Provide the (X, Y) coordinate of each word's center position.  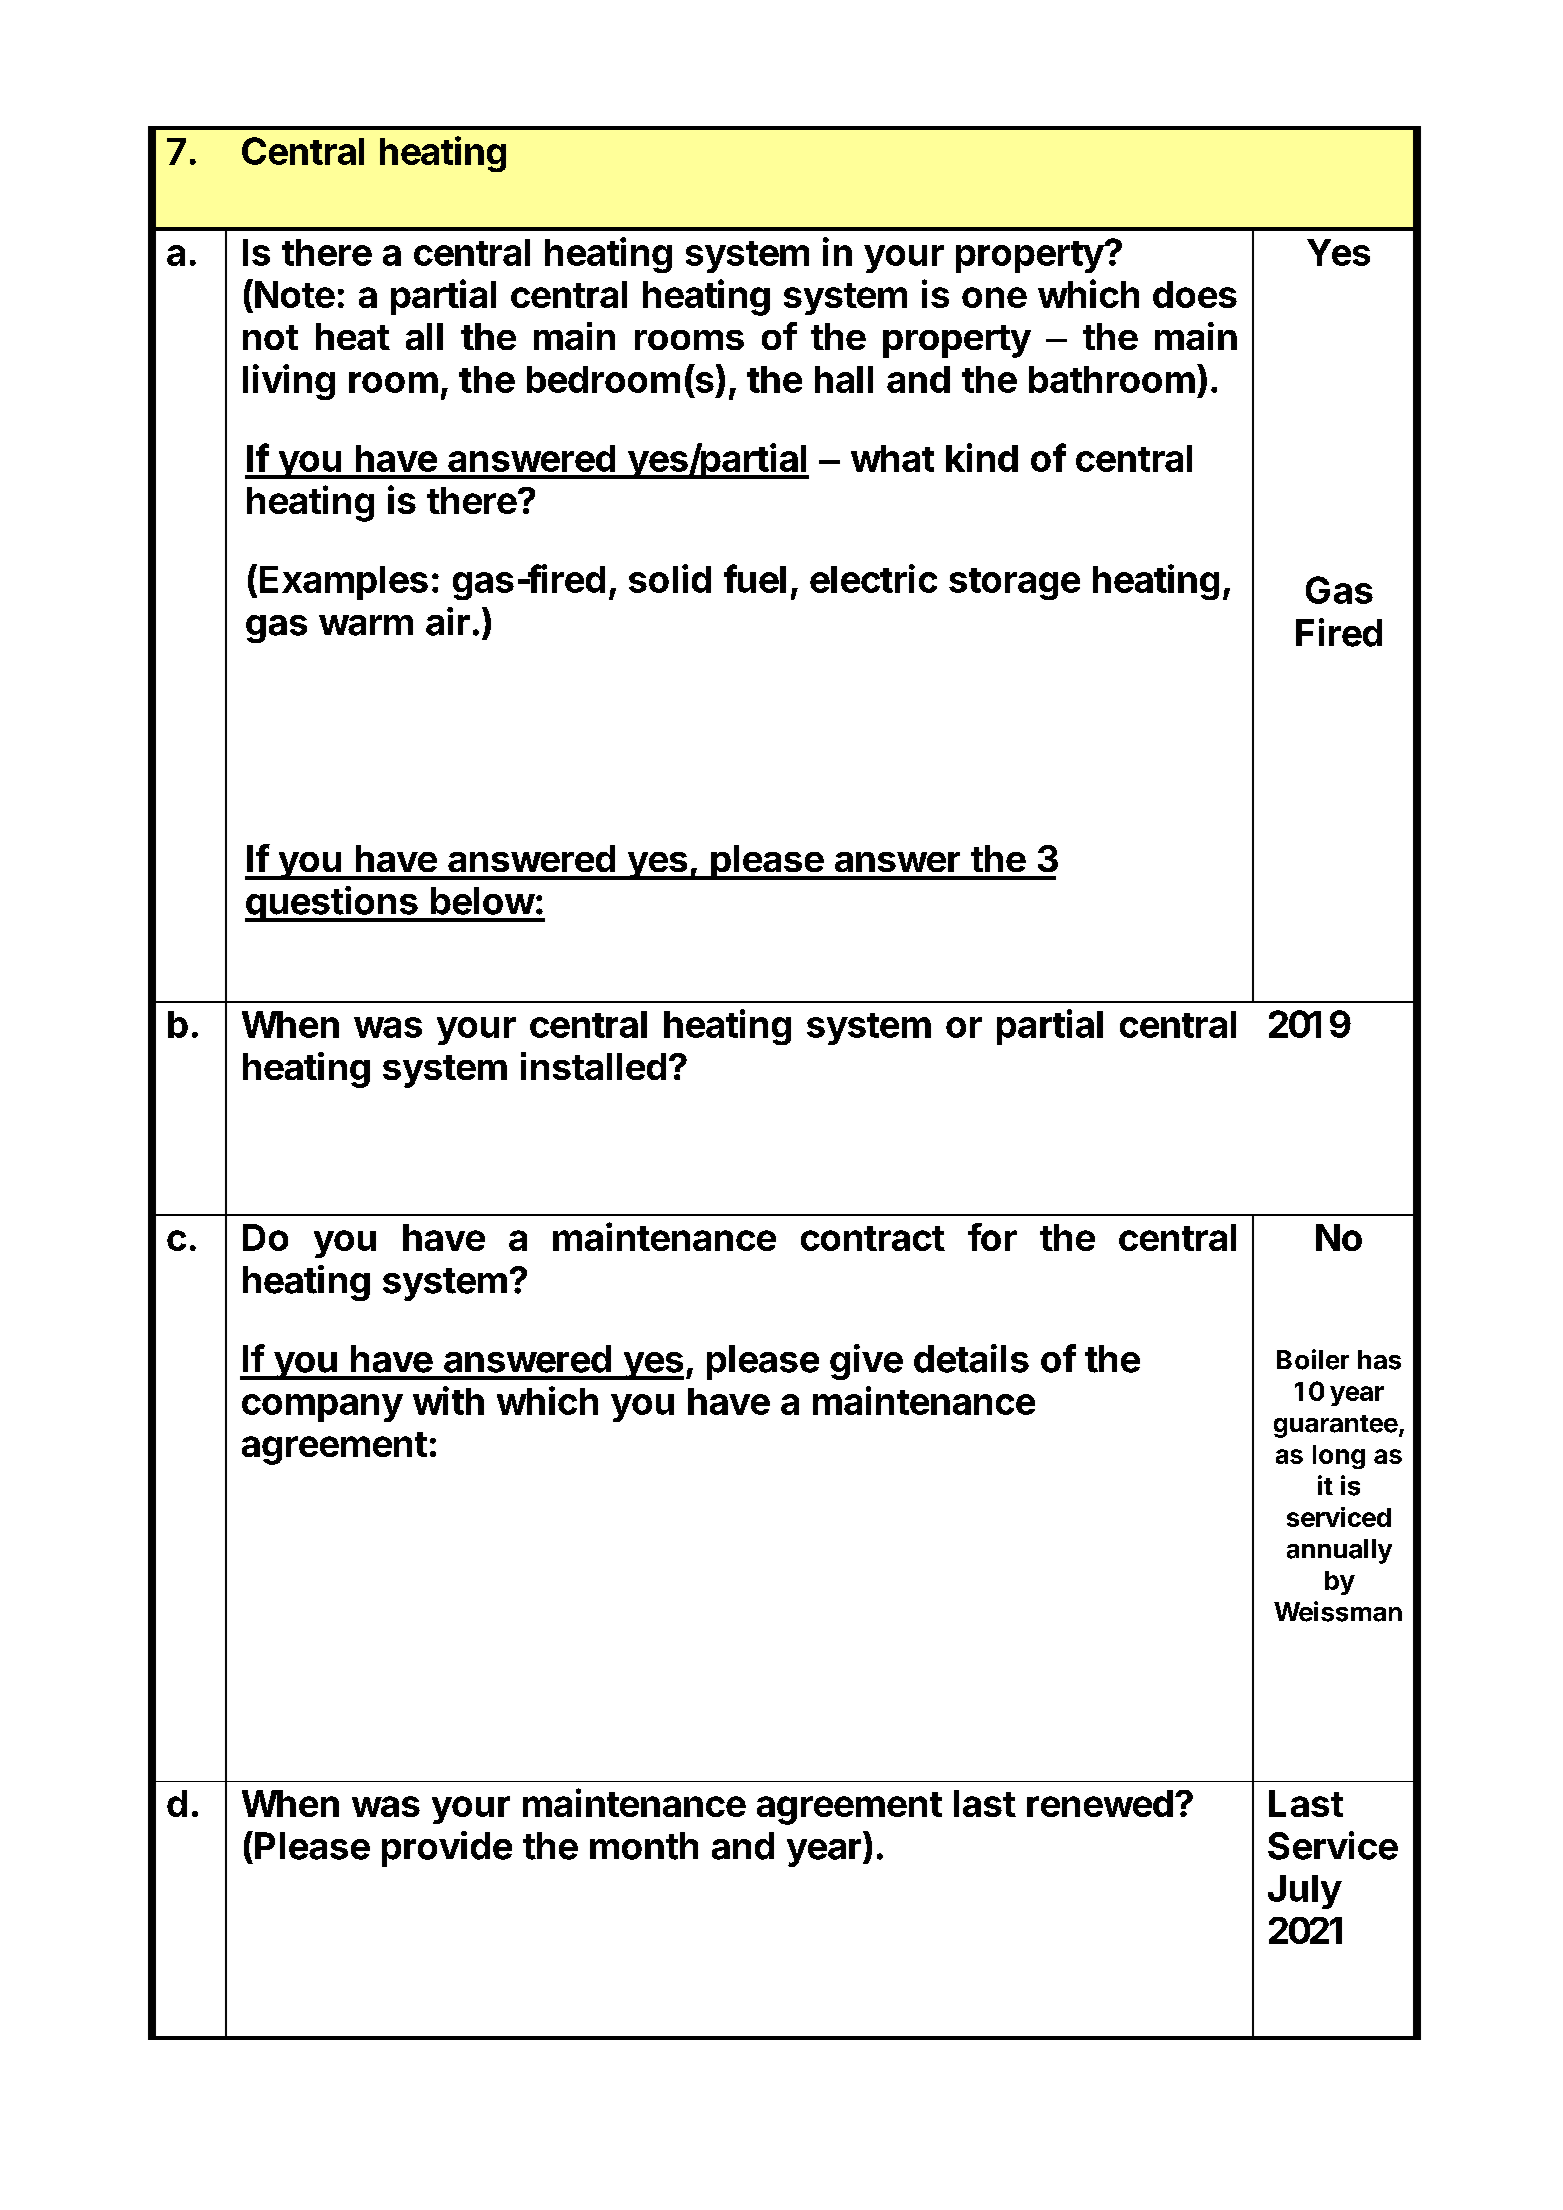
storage (1014, 584)
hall (844, 379)
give (866, 1362)
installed (593, 1066)
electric (873, 578)
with (448, 1400)
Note (295, 294)
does (1195, 294)
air (448, 621)
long (1339, 1457)
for (992, 1237)
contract (873, 1238)
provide (447, 1849)
